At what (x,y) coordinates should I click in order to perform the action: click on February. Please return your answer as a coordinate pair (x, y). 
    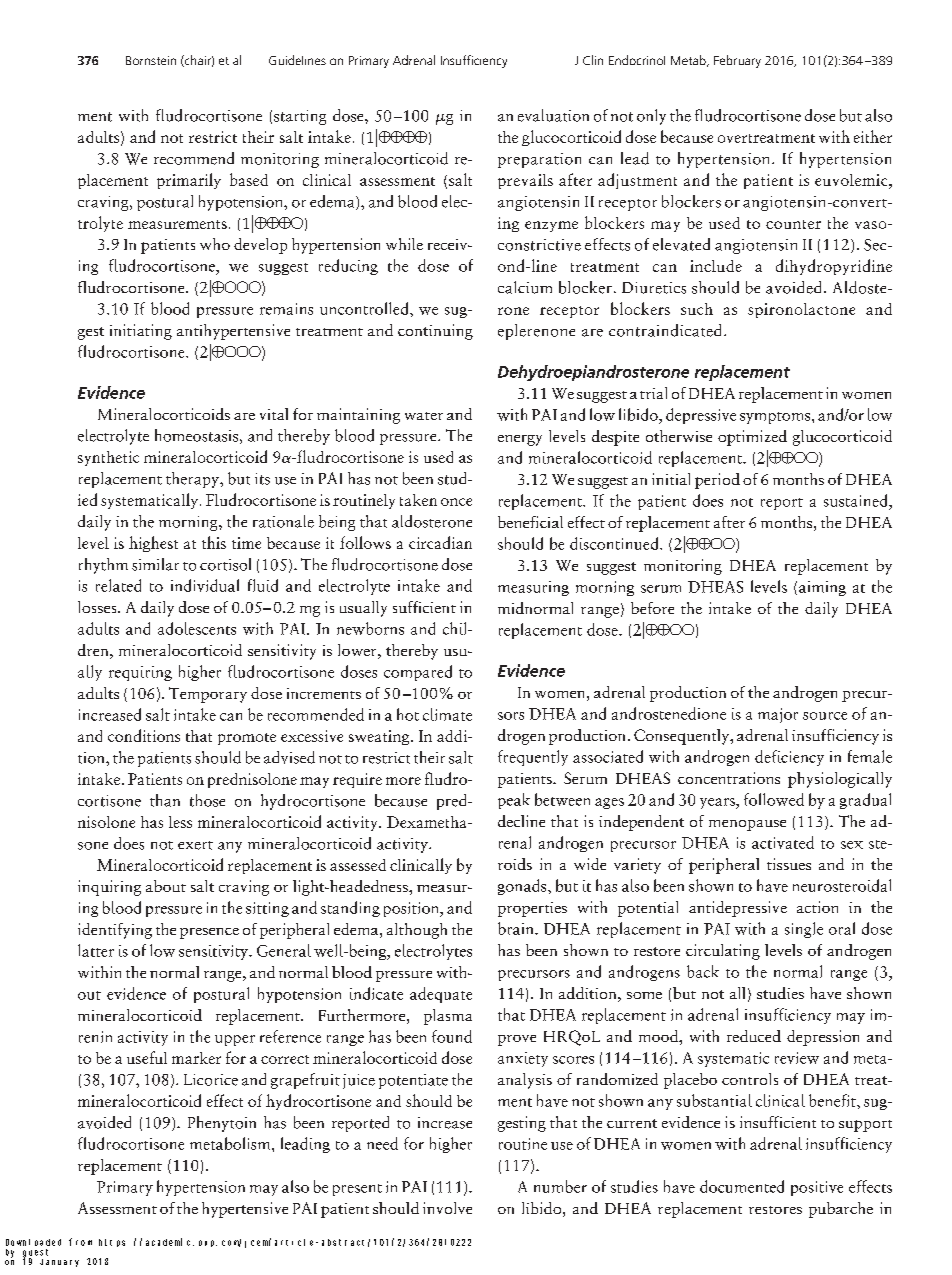
    Looking at the image, I should click on (737, 61).
